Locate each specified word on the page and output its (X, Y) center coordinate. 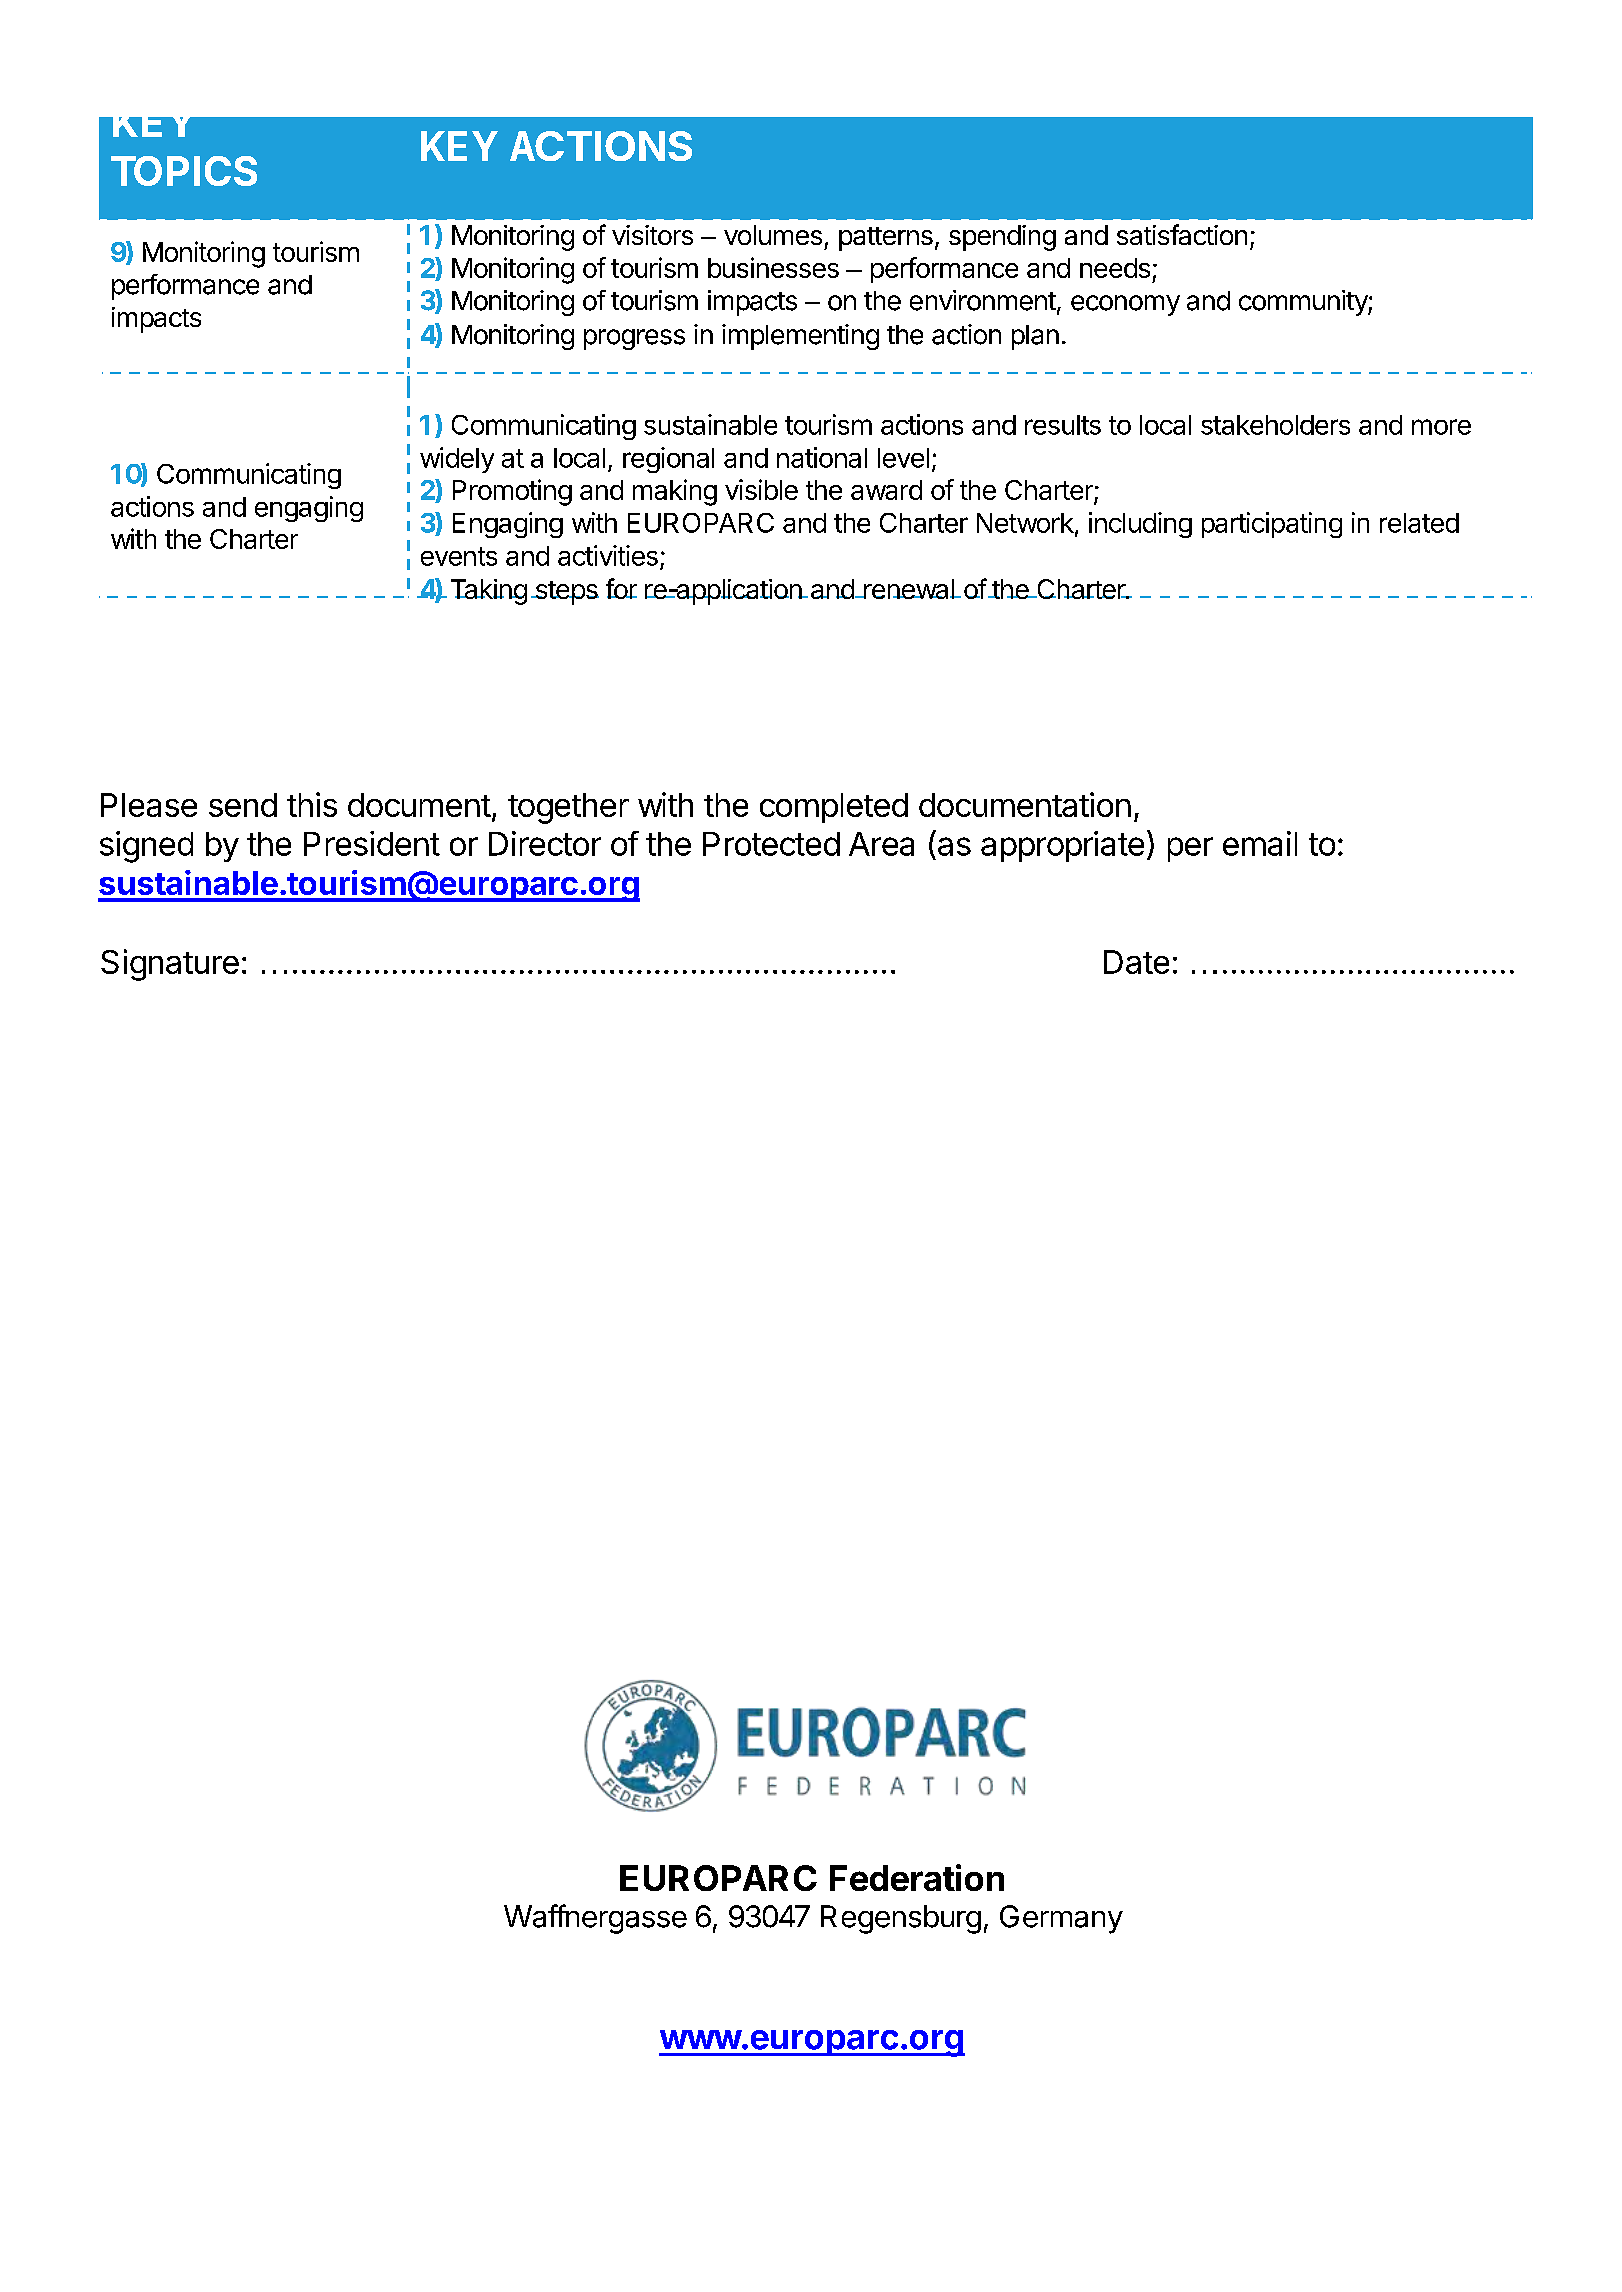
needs (1115, 268)
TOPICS (184, 171)
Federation (917, 1877)
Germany (1061, 1919)
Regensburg (901, 1919)
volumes (773, 235)
